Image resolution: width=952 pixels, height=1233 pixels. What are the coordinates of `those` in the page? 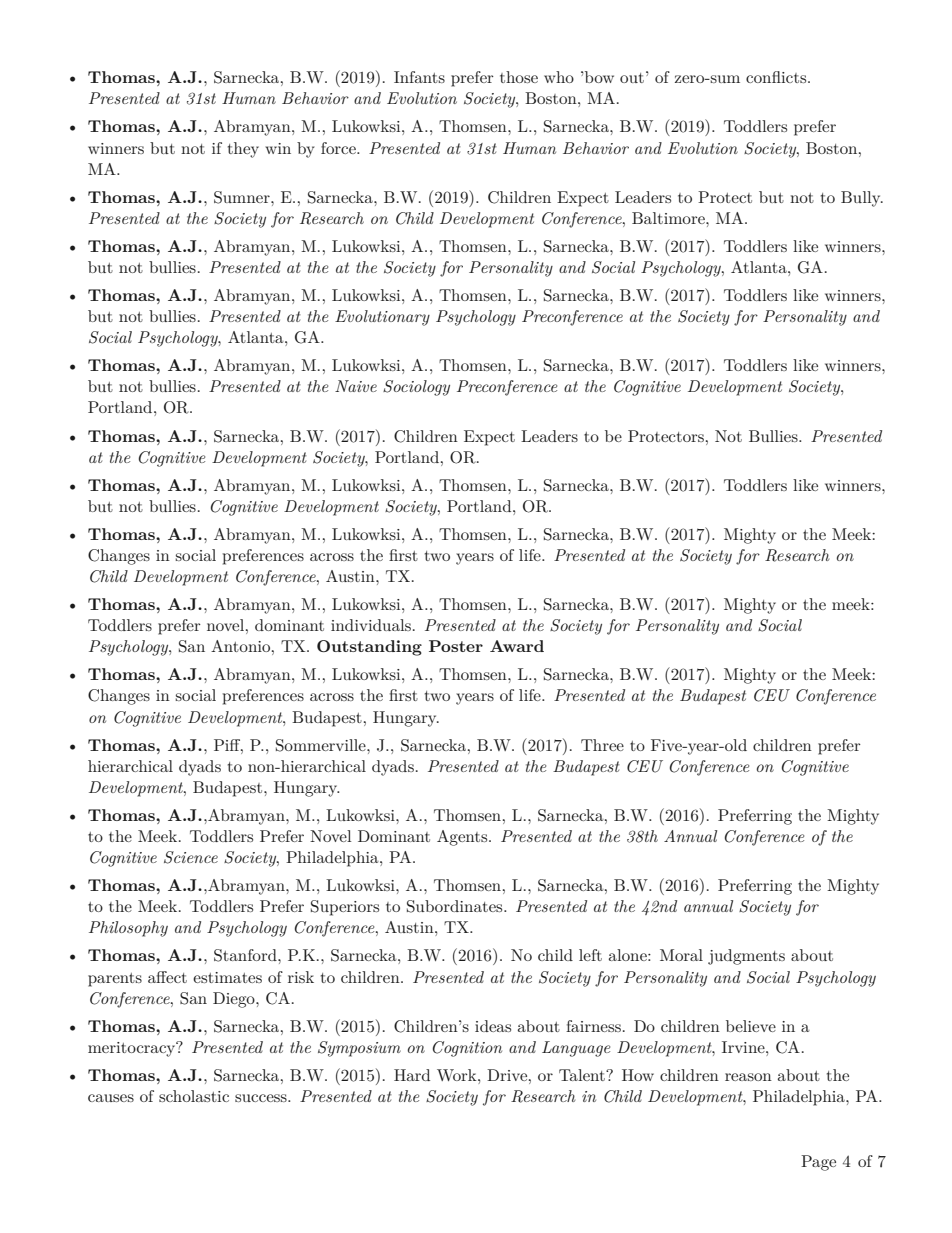 It's located at (519, 77).
